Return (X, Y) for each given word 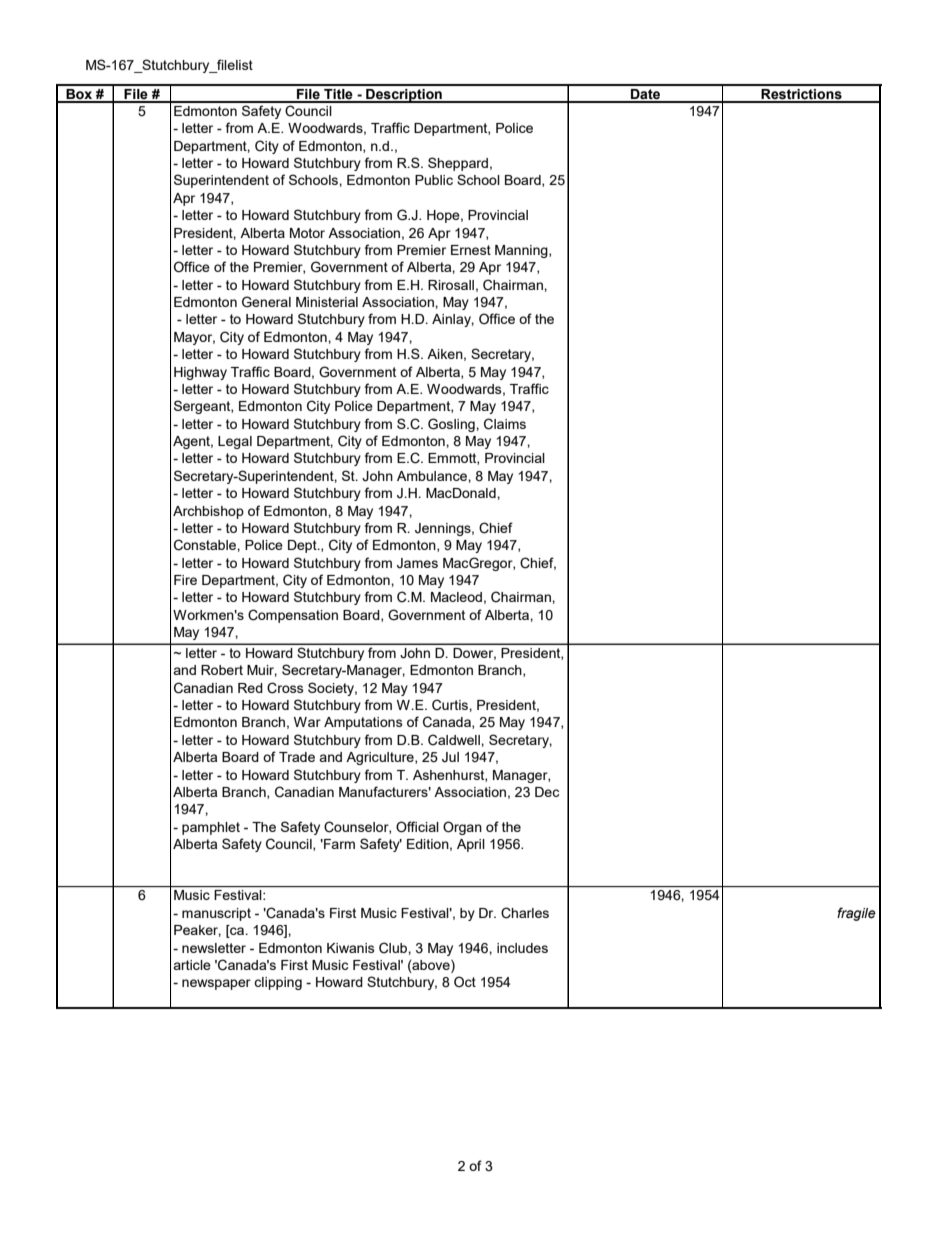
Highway (200, 373)
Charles (525, 913)
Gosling (452, 425)
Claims (505, 424)
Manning (522, 251)
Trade (297, 757)
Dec (547, 792)
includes (522, 948)
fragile (856, 914)
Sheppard (458, 164)
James (417, 563)
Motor (307, 233)
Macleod (456, 597)
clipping (278, 983)
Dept (303, 546)
